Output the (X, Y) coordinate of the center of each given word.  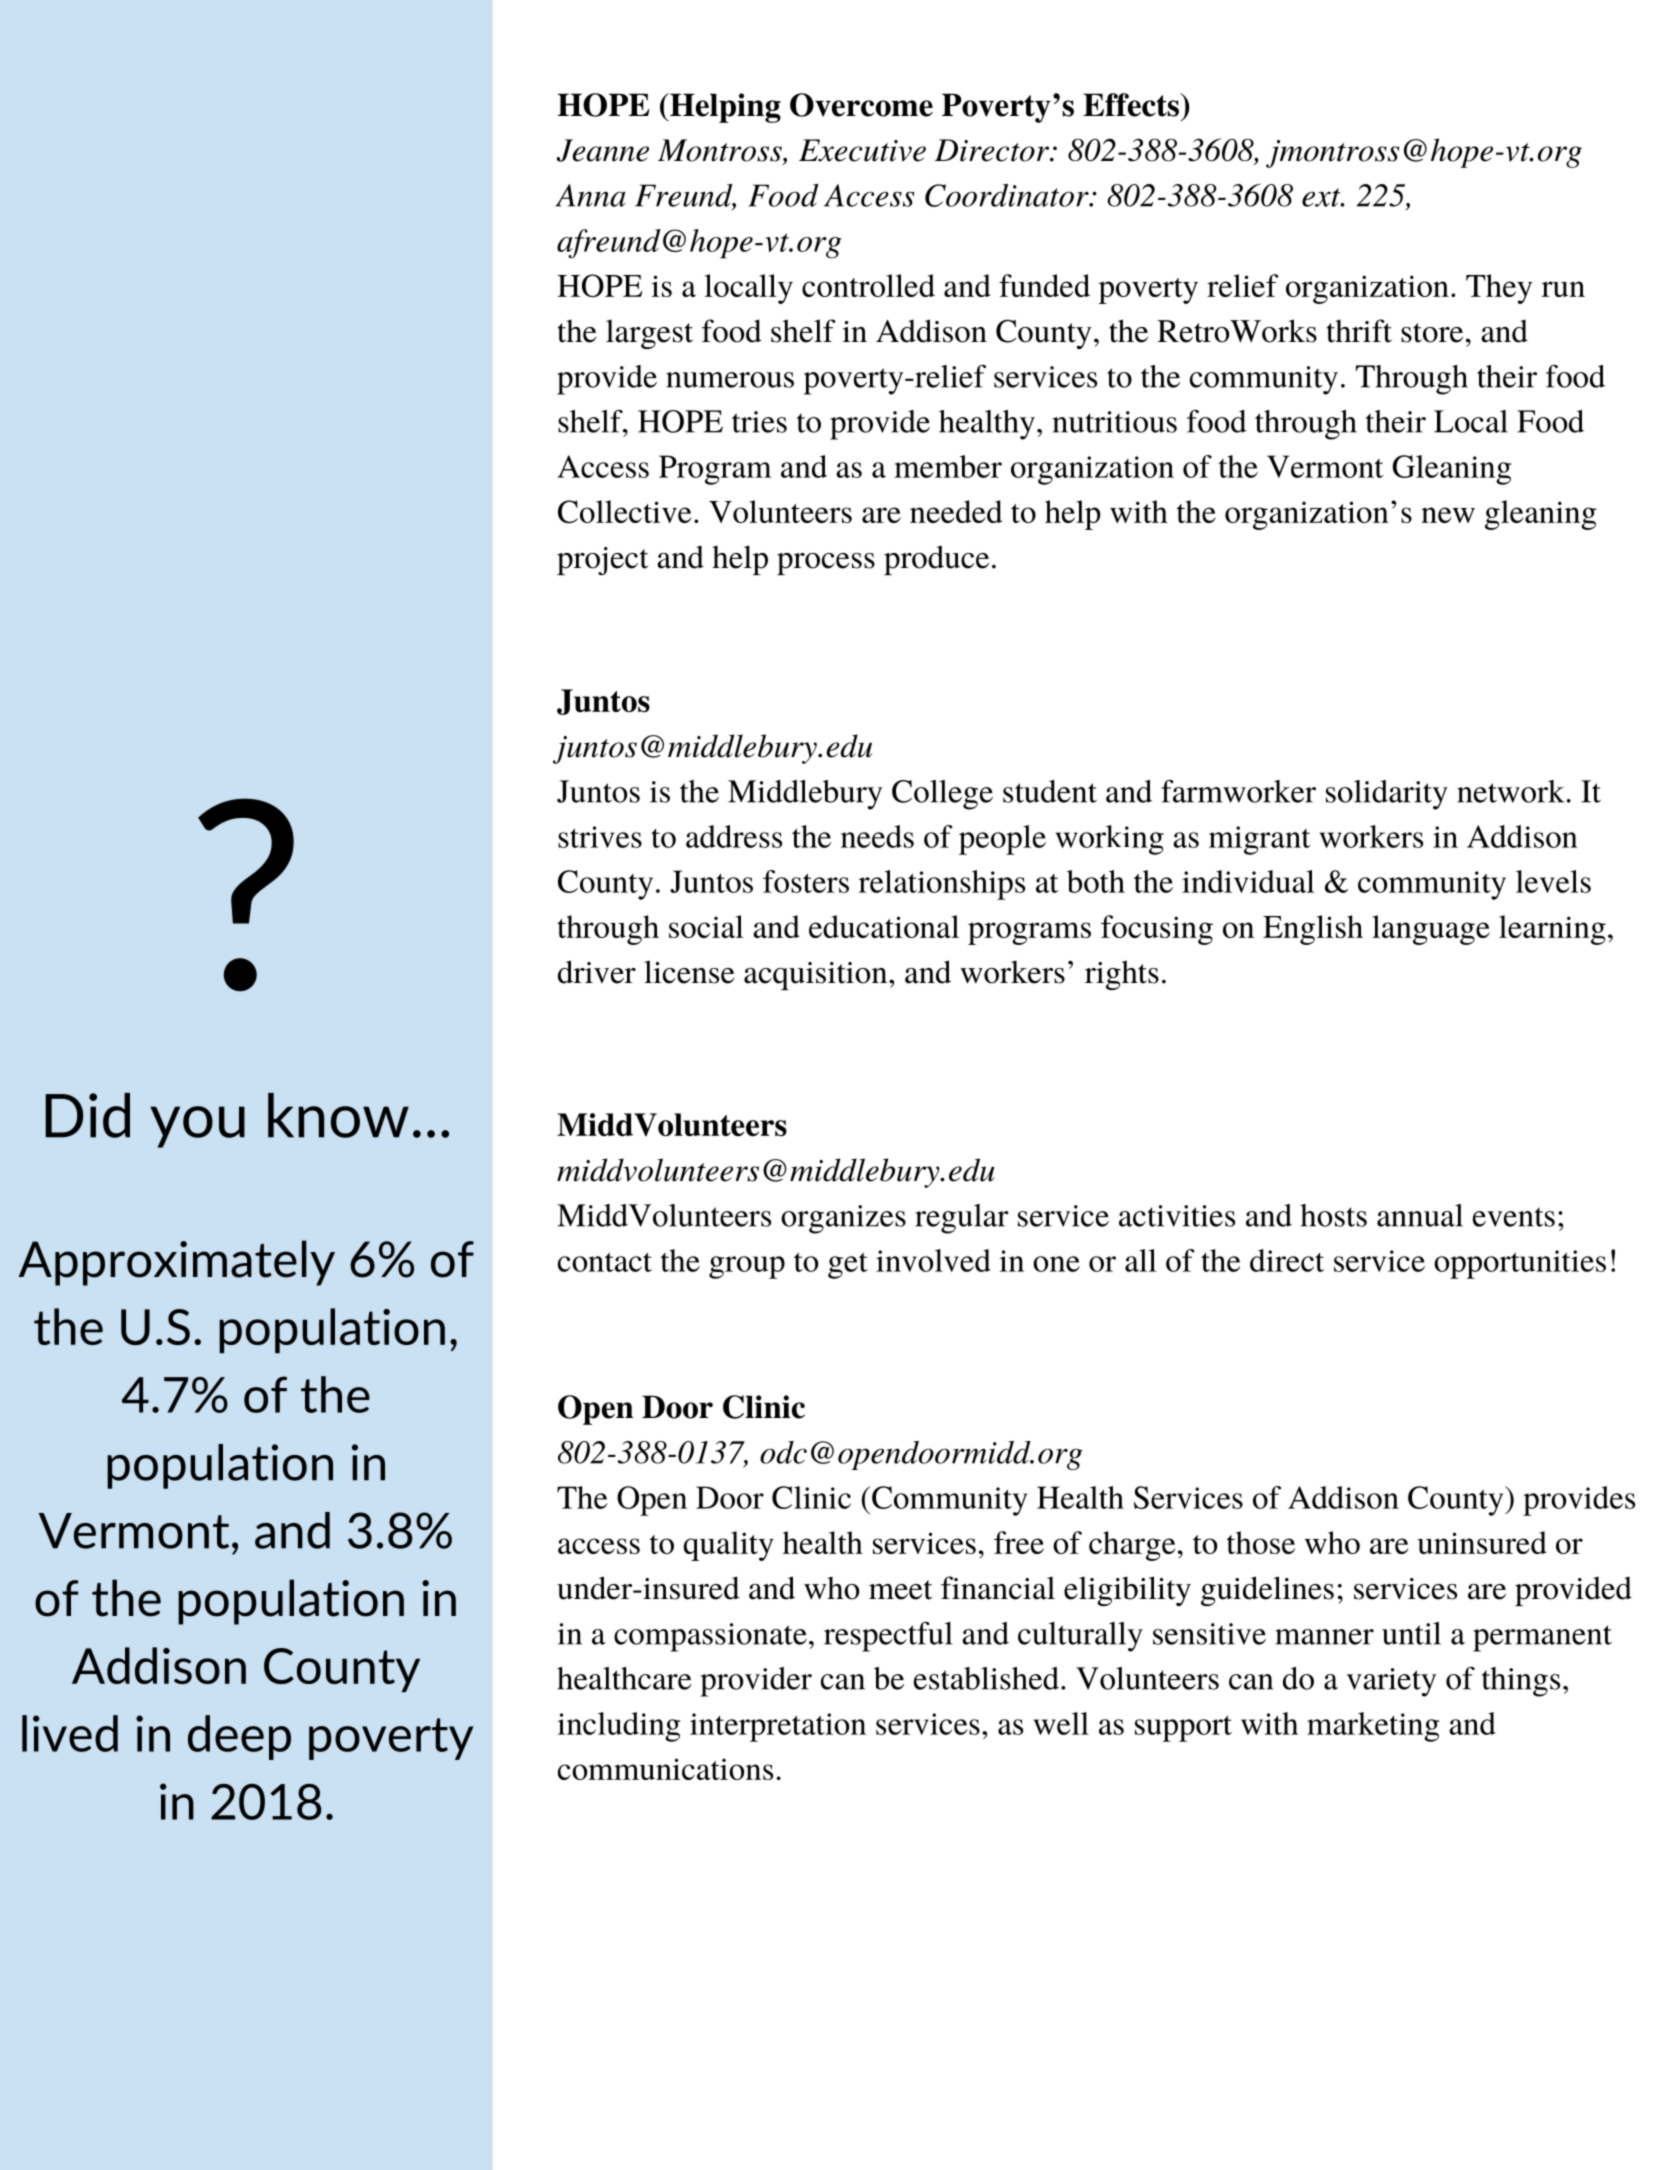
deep (239, 1737)
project (602, 561)
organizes (843, 1219)
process (826, 564)
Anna (590, 195)
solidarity (1387, 795)
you (197, 1127)
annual (1420, 1215)
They (1499, 289)
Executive (862, 150)
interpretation (778, 1727)
